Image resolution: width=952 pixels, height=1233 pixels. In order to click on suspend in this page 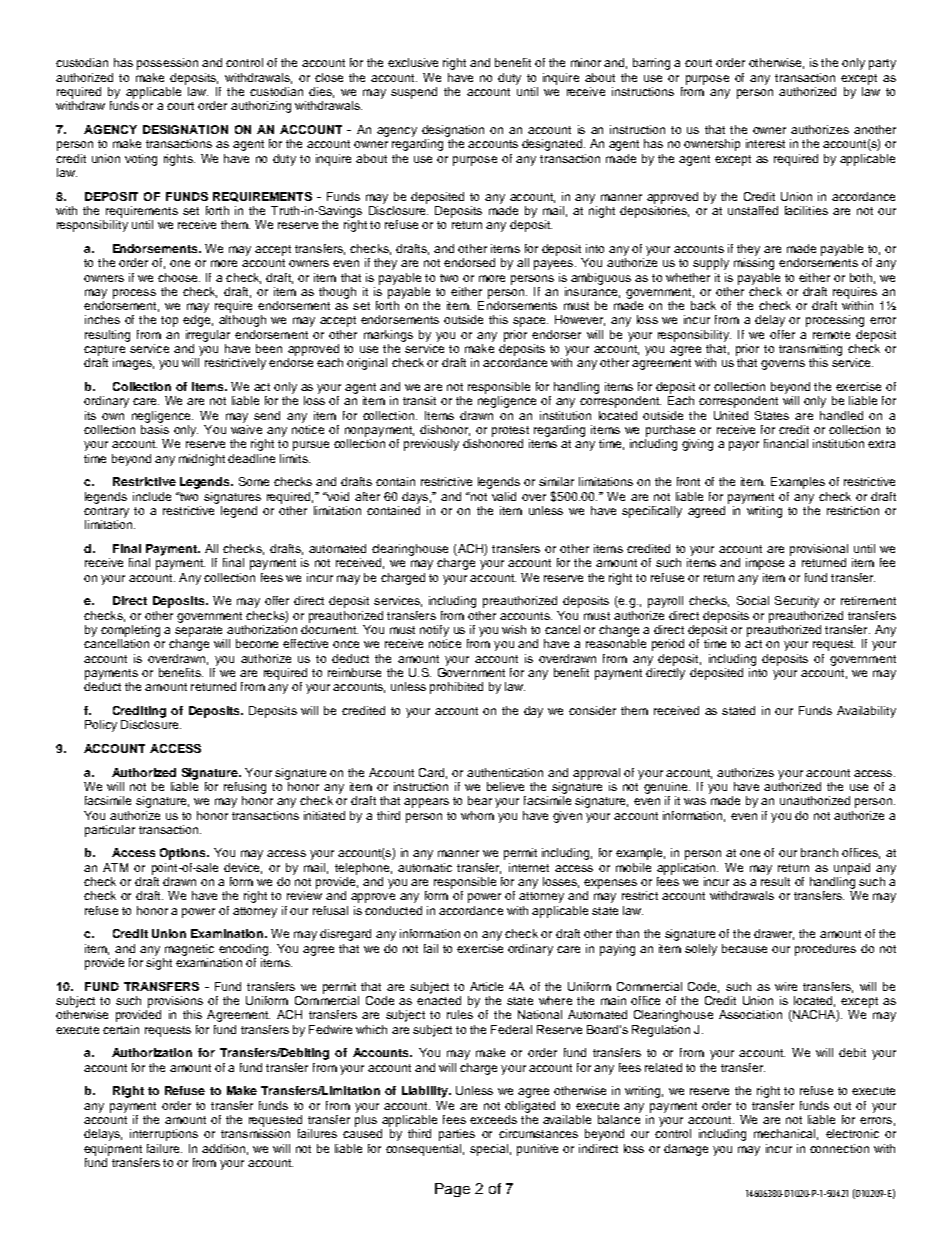, I will do `click(414, 93)`.
